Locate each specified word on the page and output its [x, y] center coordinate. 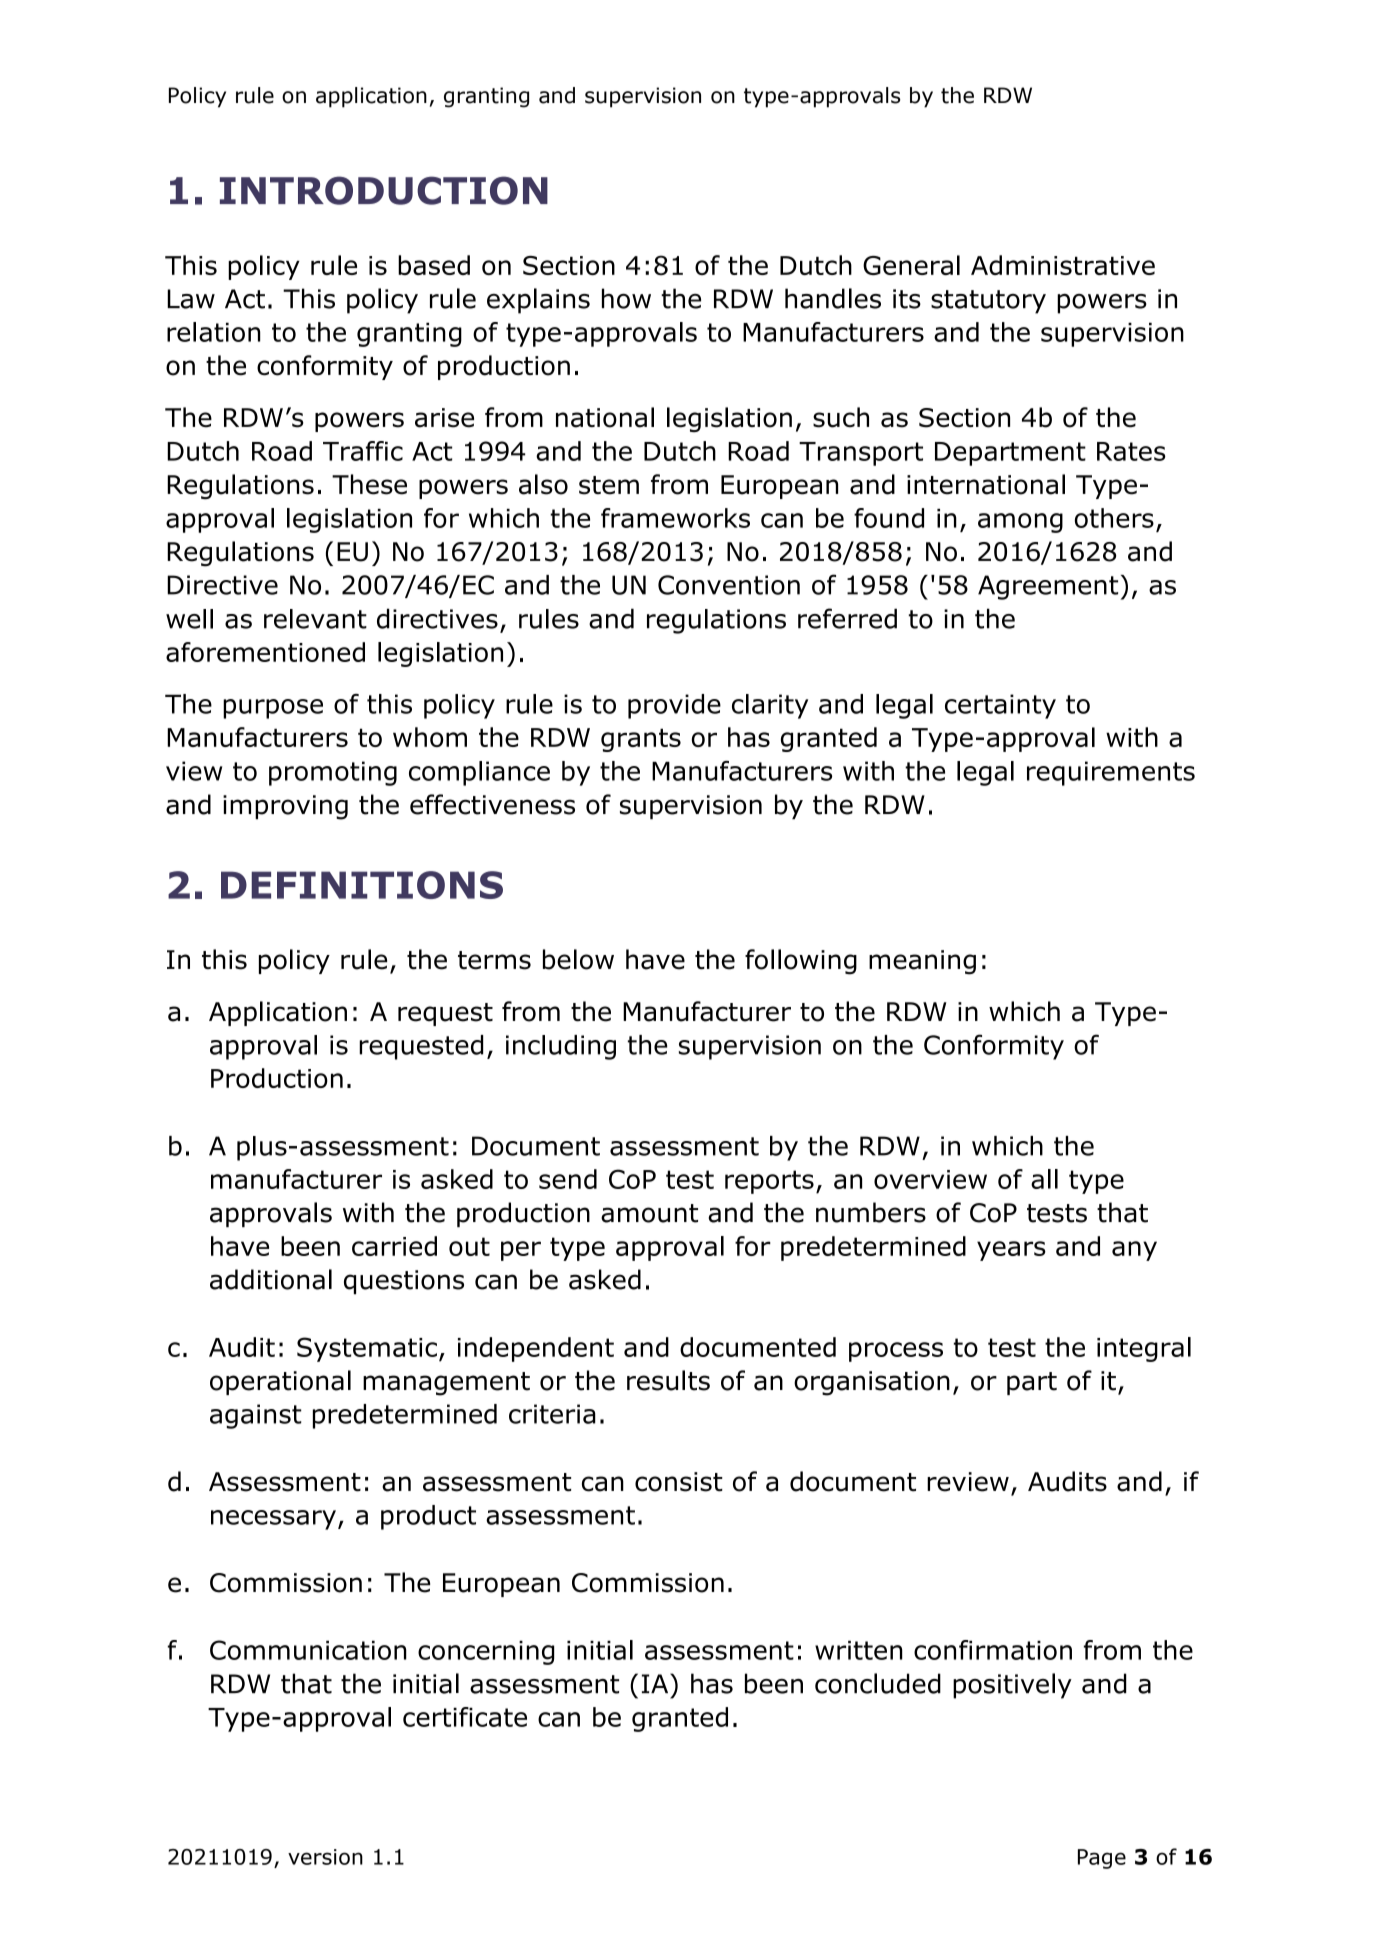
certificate [465, 1717]
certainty [1000, 706]
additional [271, 1279]
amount [649, 1213]
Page [1102, 1859]
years [1011, 1251]
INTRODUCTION [384, 190]
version [325, 1857]
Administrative [1063, 265]
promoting [333, 773]
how [626, 298]
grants [641, 740]
